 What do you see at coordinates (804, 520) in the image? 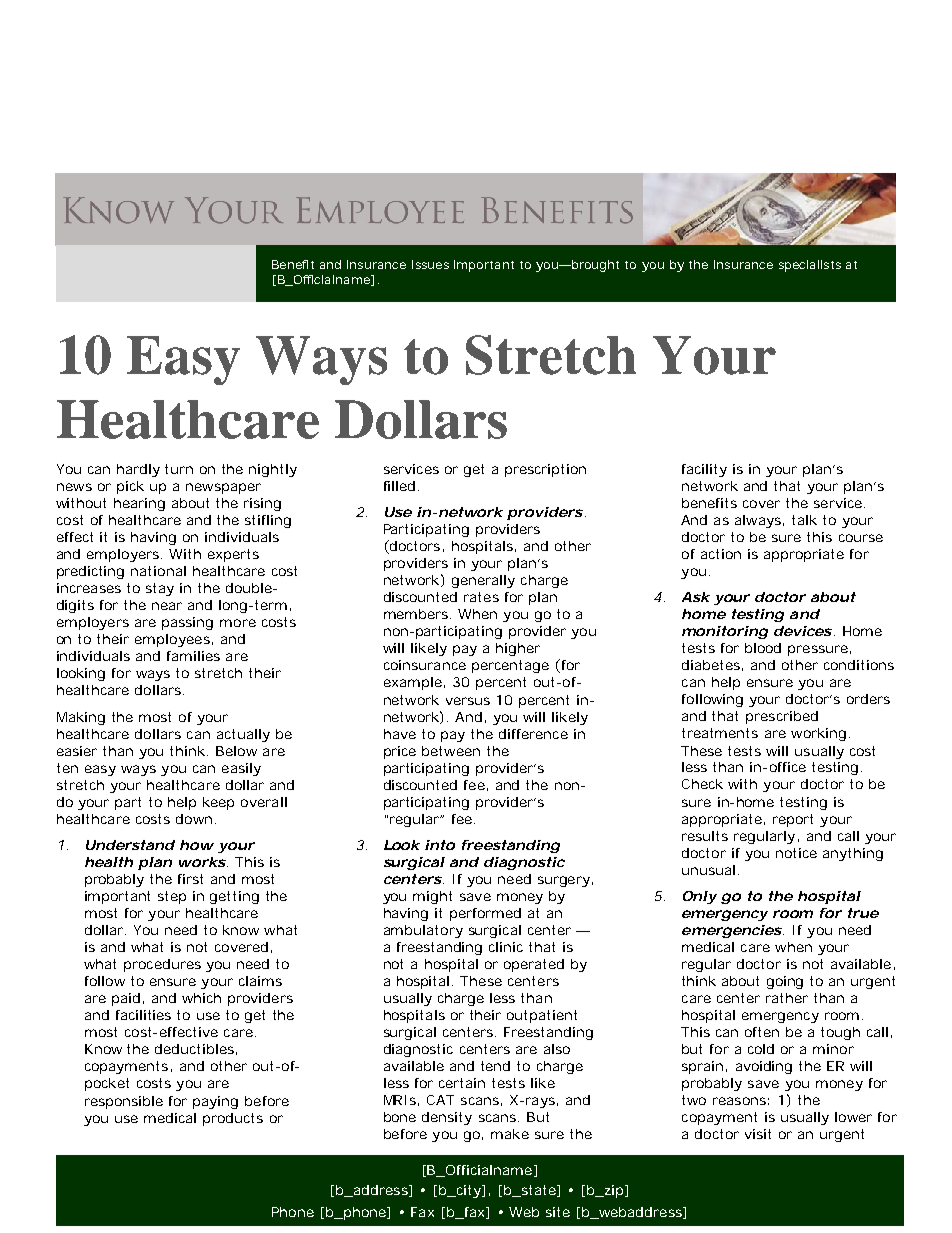
I see `talk` at bounding box center [804, 520].
